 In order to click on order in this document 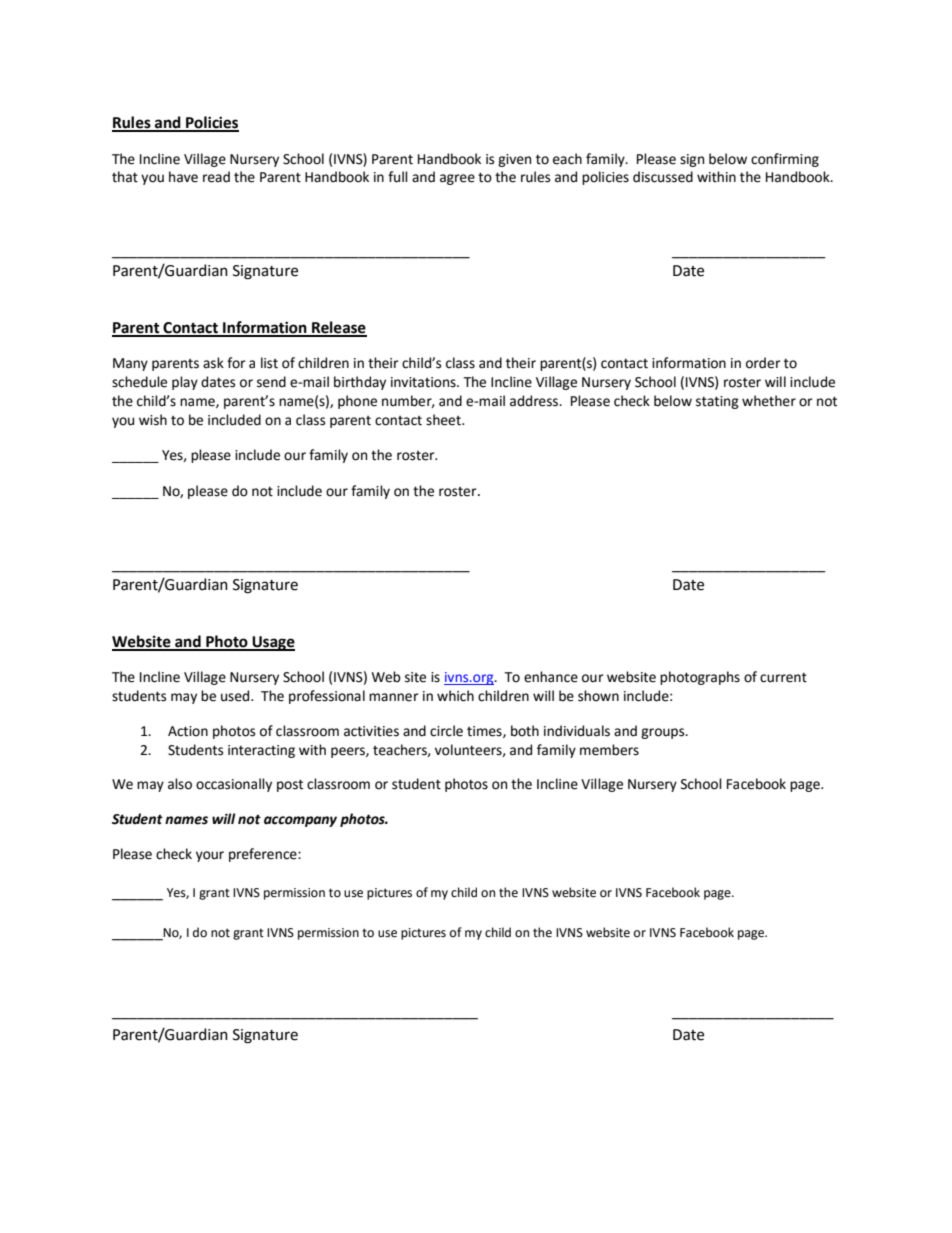, I will do `click(763, 363)`.
